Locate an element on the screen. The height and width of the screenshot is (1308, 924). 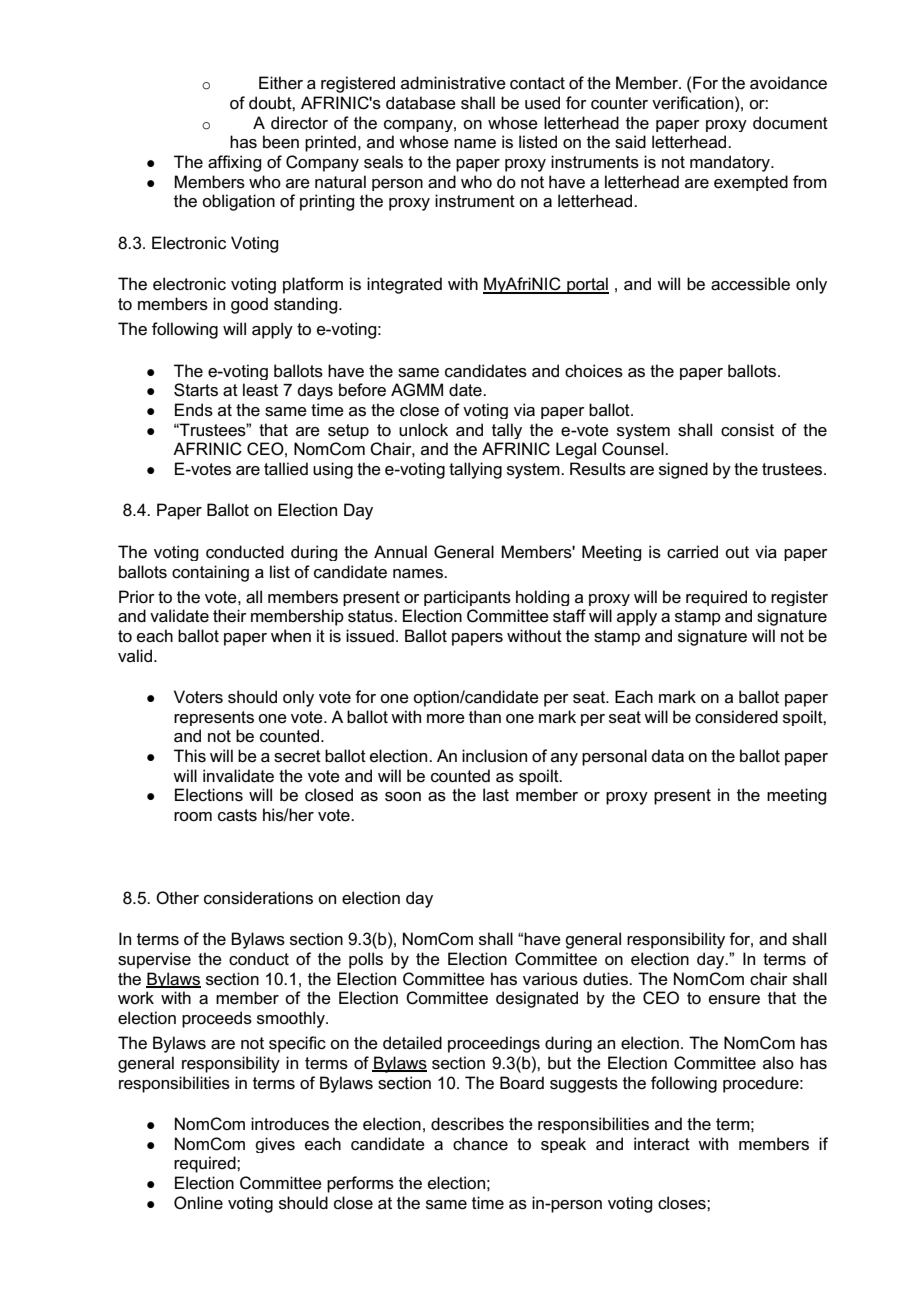
ensure is located at coordinates (734, 1000).
